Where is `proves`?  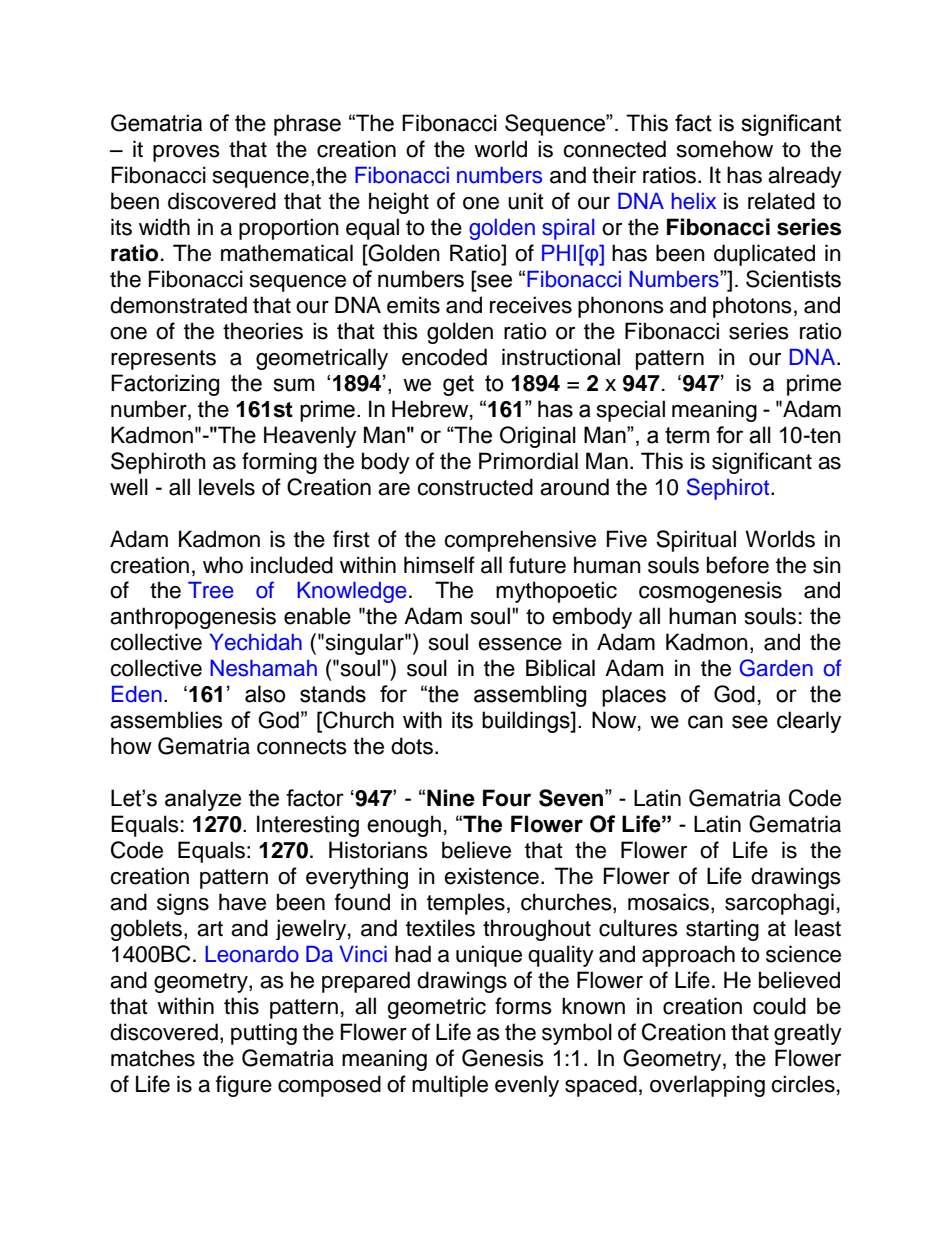
proves is located at coordinates (186, 153).
